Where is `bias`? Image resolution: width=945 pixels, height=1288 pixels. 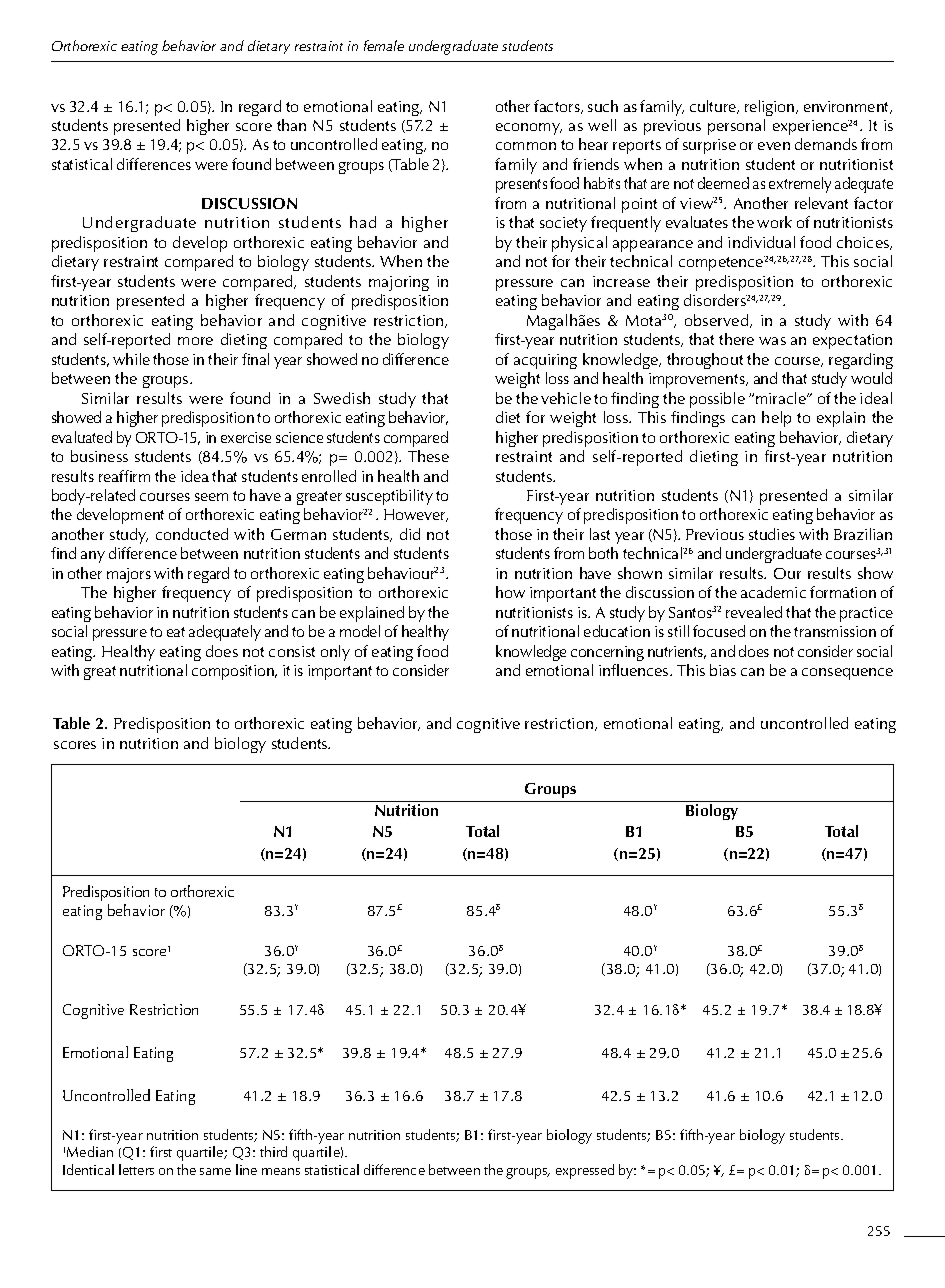
bias is located at coordinates (723, 670).
